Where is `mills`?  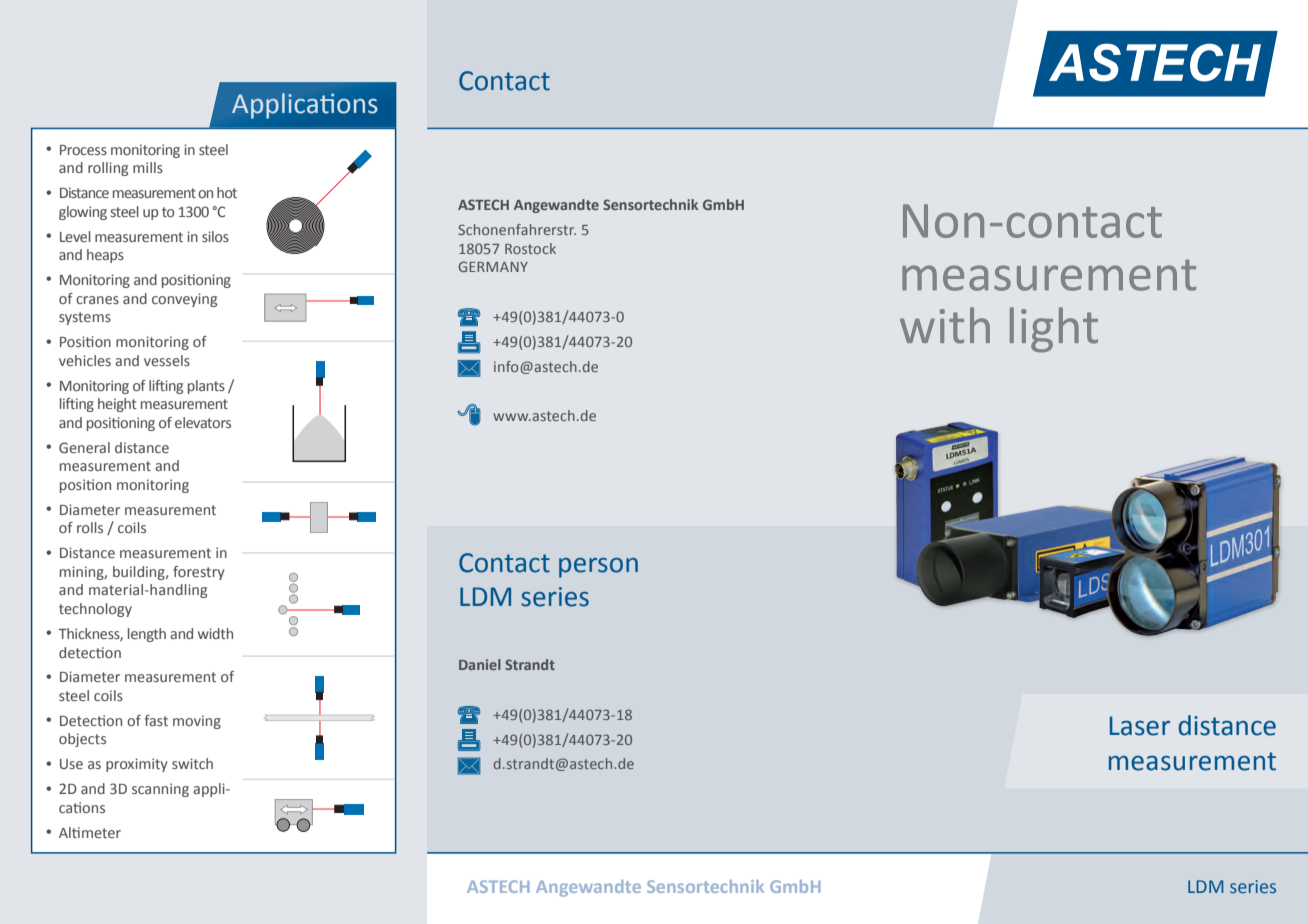 mills is located at coordinates (148, 167).
